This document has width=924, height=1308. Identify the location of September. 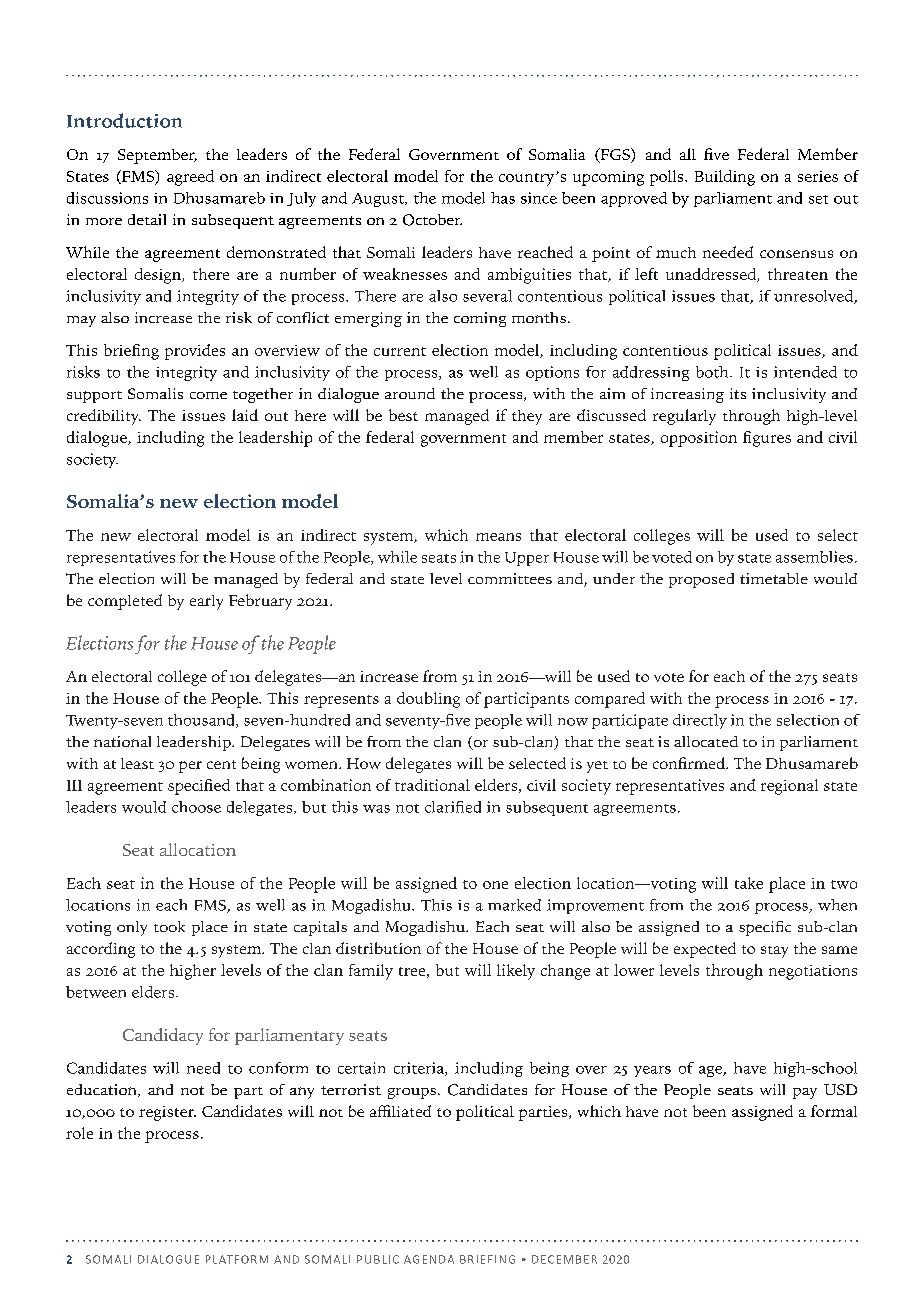
(157, 156).
